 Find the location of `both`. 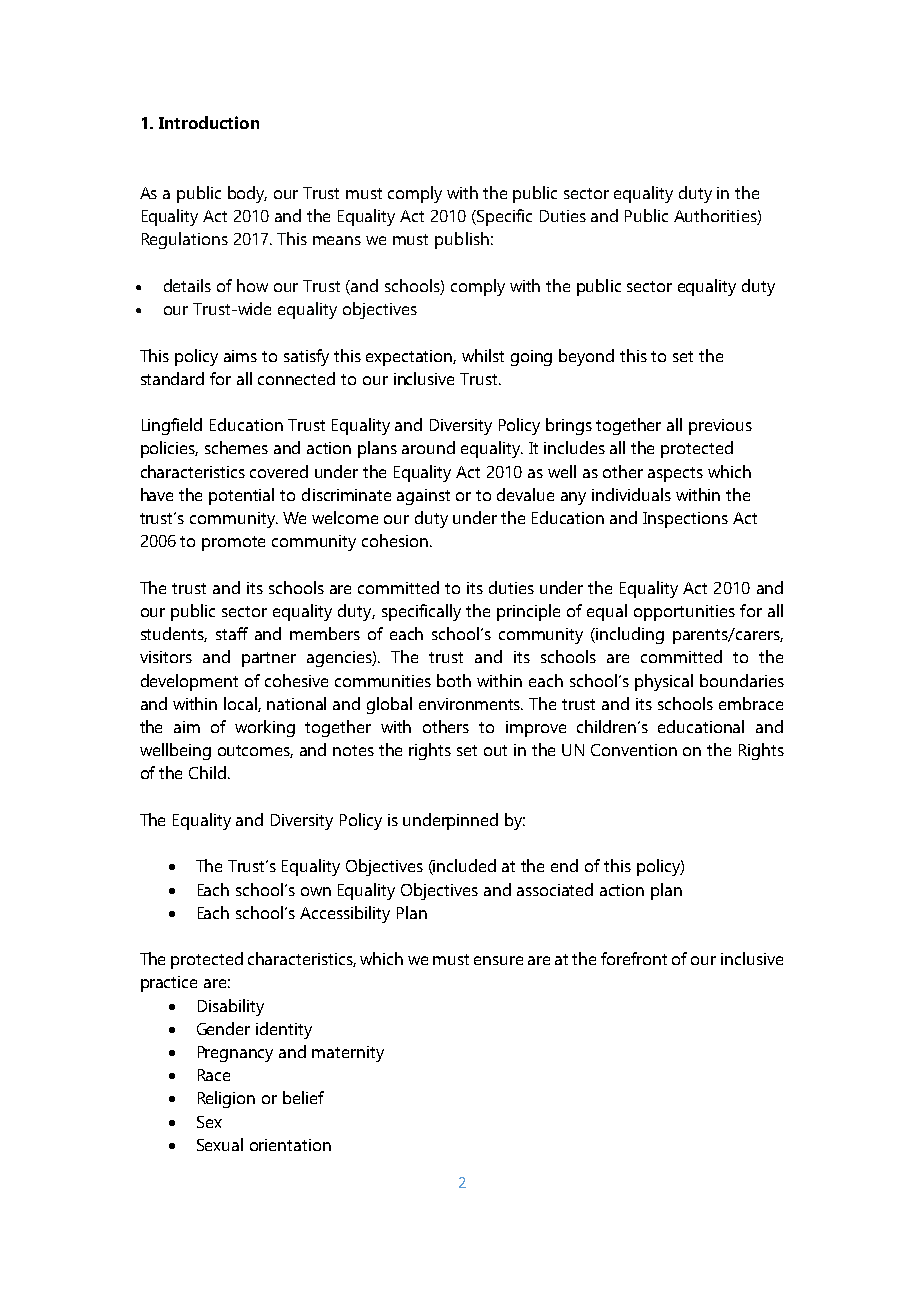

both is located at coordinates (454, 680).
